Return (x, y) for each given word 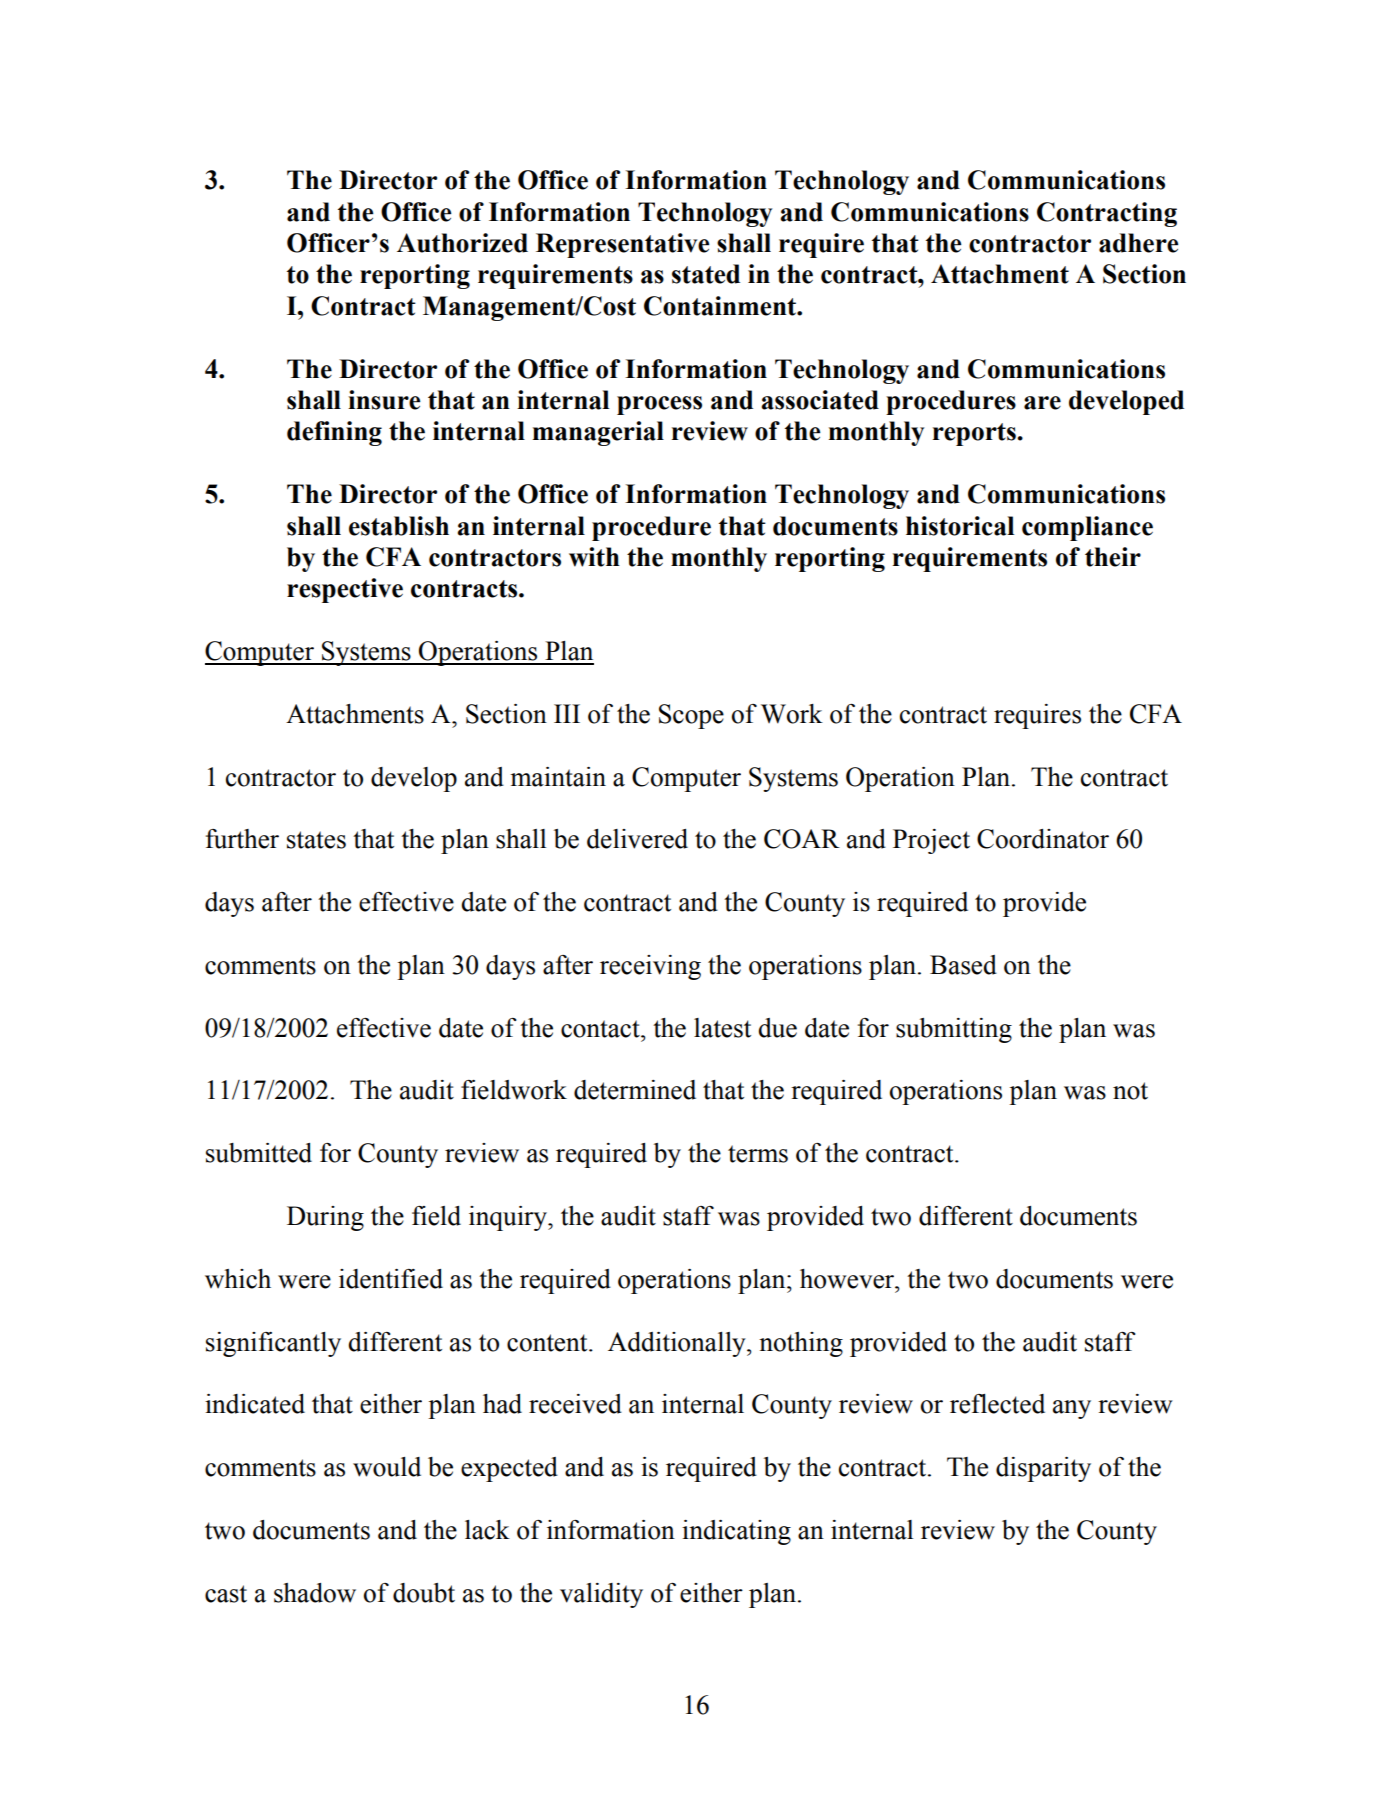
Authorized (462, 243)
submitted (259, 1153)
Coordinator (1043, 839)
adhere (1138, 243)
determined (635, 1090)
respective (345, 590)
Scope (691, 716)
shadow (315, 1593)
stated (706, 274)
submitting (954, 1030)
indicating (736, 1532)
